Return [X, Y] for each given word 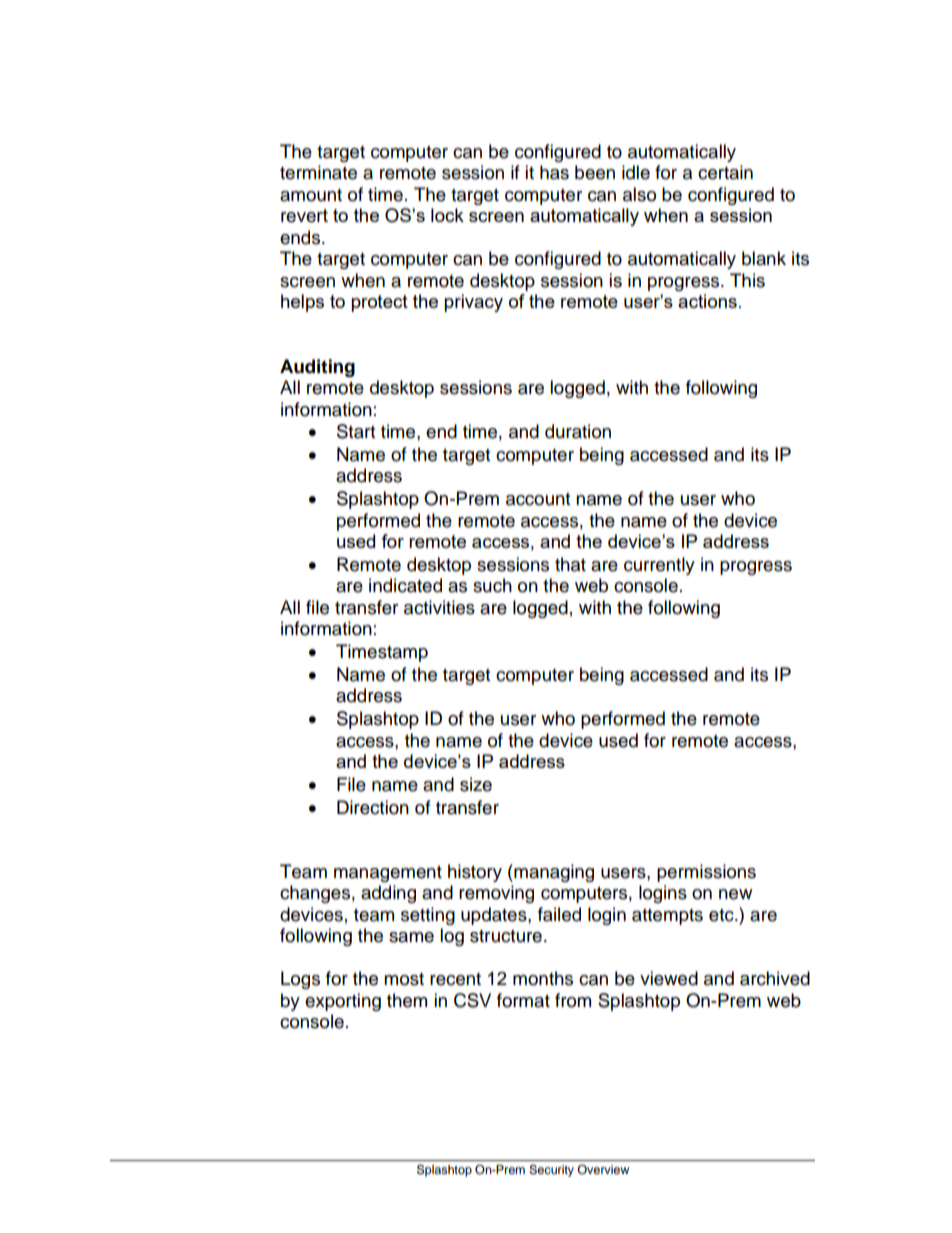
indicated [405, 585]
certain [725, 172]
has [554, 172]
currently [659, 566]
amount [311, 195]
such [492, 585]
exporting [343, 1002]
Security [551, 1171]
